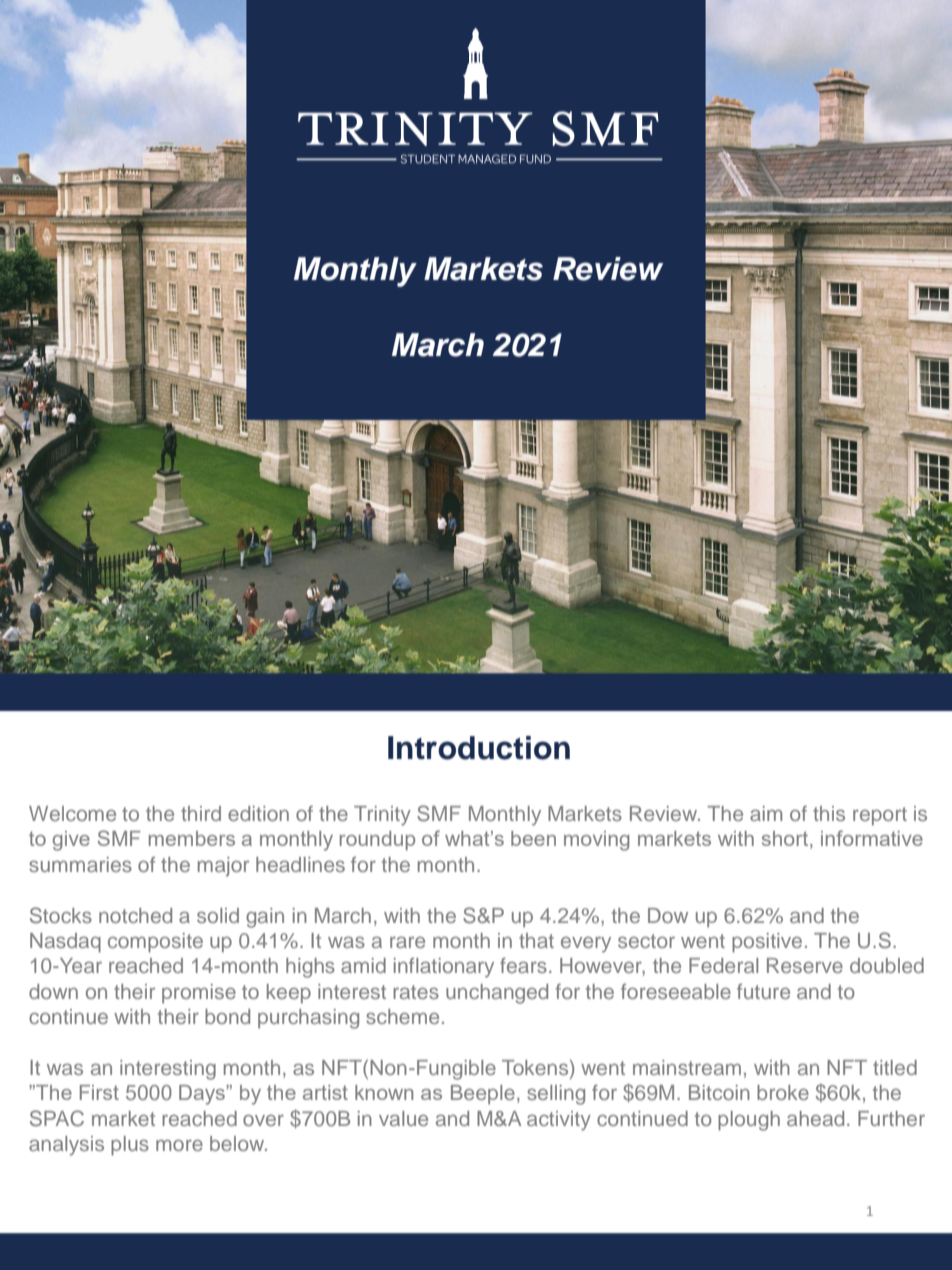  I want to click on third, so click(201, 813).
